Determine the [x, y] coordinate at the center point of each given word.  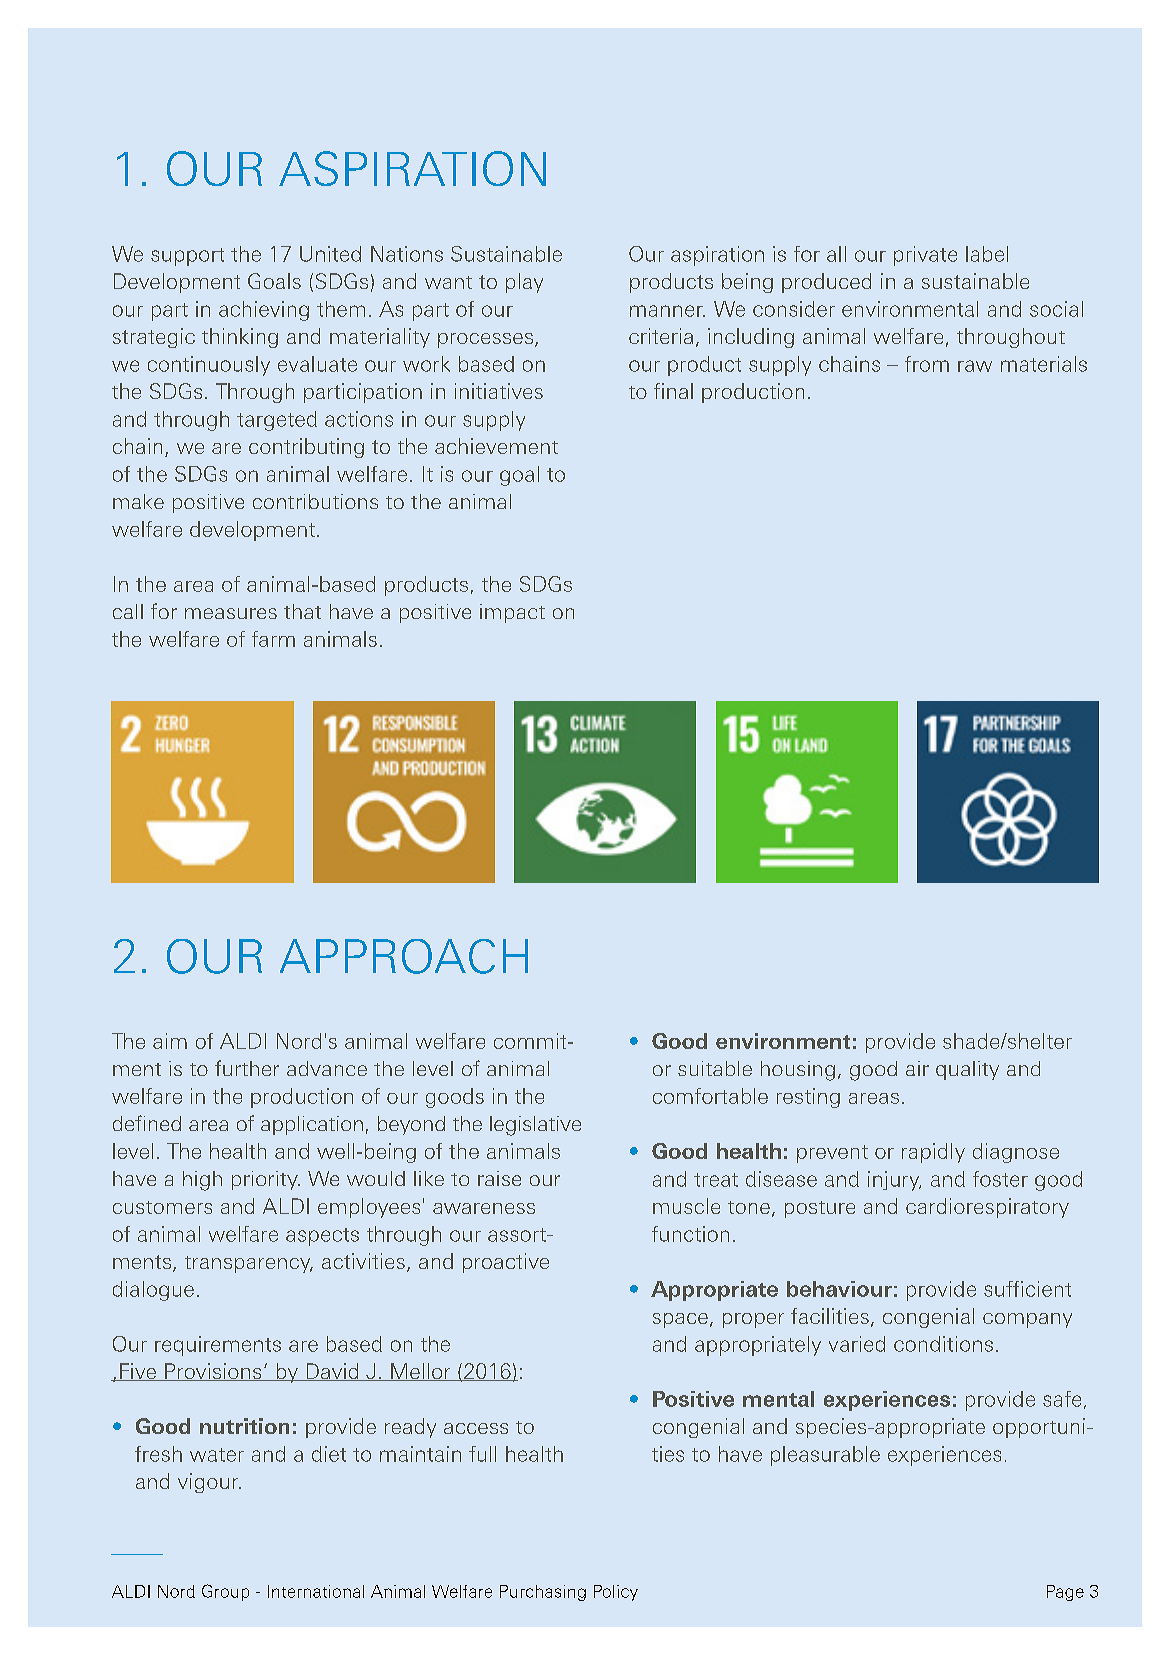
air [917, 1068]
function [690, 1234]
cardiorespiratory [987, 1208]
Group [225, 1592]
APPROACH [404, 956]
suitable [715, 1068]
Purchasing [543, 1593]
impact [512, 613]
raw [975, 366]
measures [231, 613]
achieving [264, 311]
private [925, 256]
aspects [322, 1237]
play [524, 283]
